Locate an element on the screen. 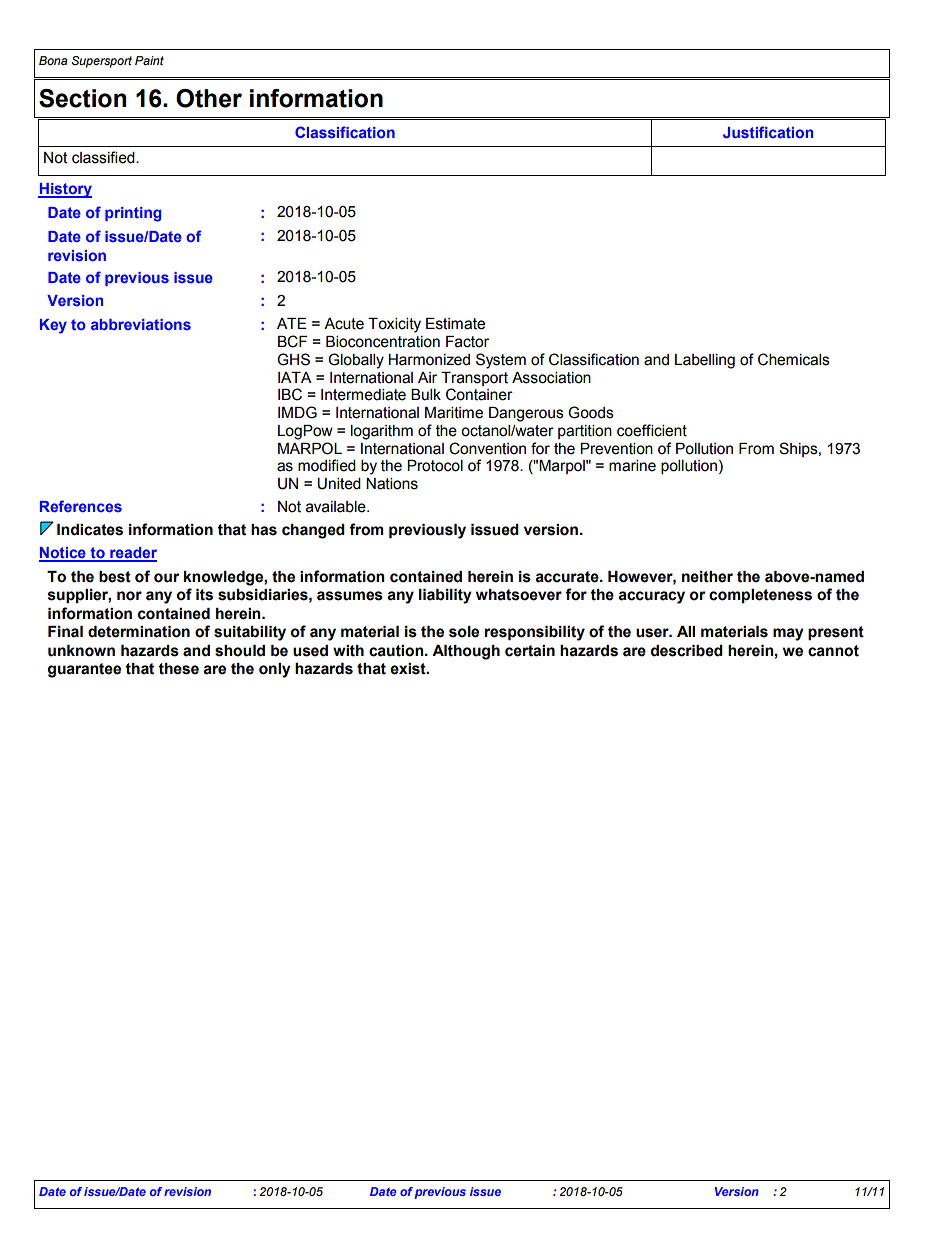 Image resolution: width=952 pixels, height=1233 pixels. Justification is located at coordinates (768, 132).
